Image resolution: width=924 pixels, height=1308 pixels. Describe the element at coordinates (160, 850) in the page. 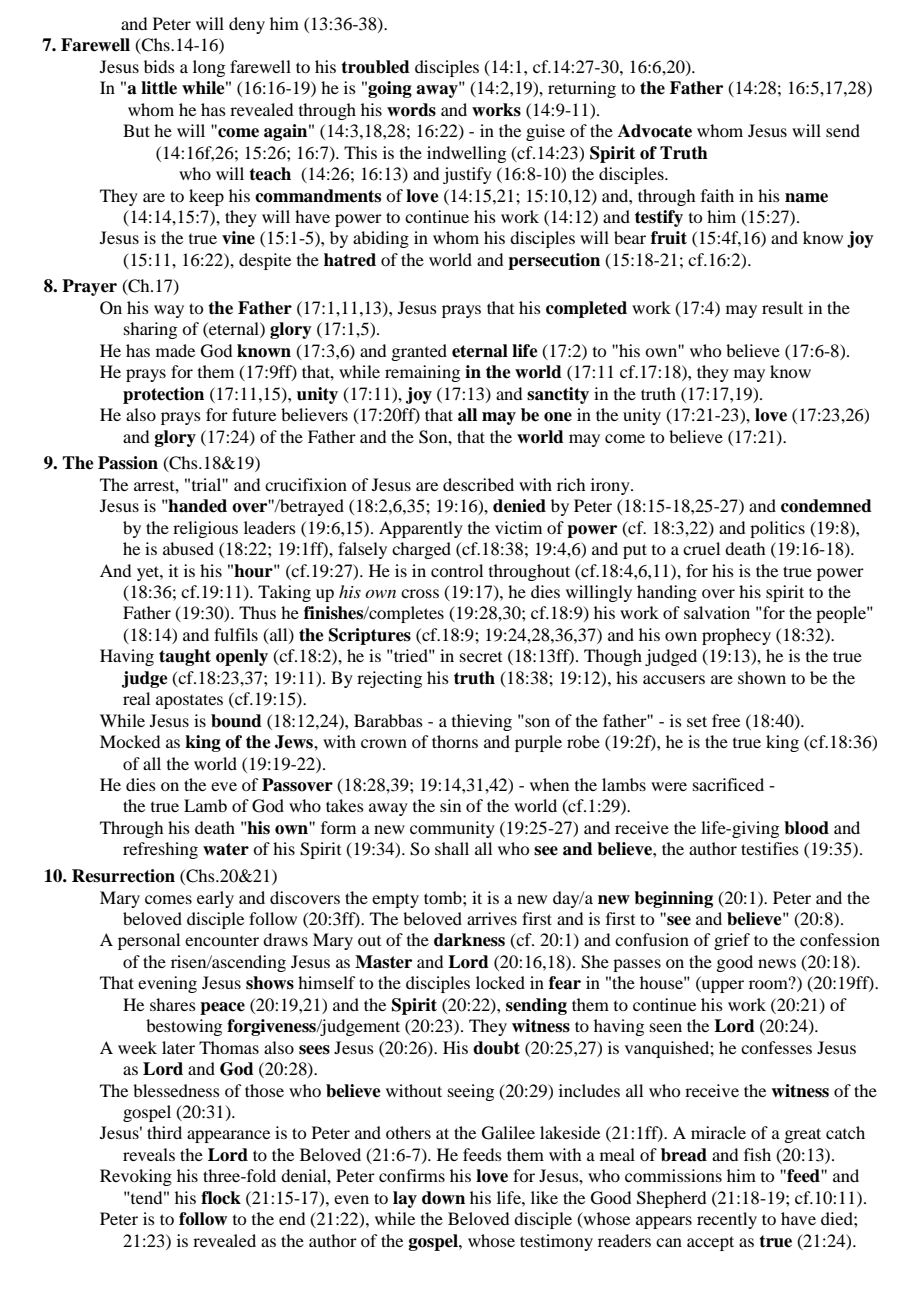

I see `refreshing` at that location.
